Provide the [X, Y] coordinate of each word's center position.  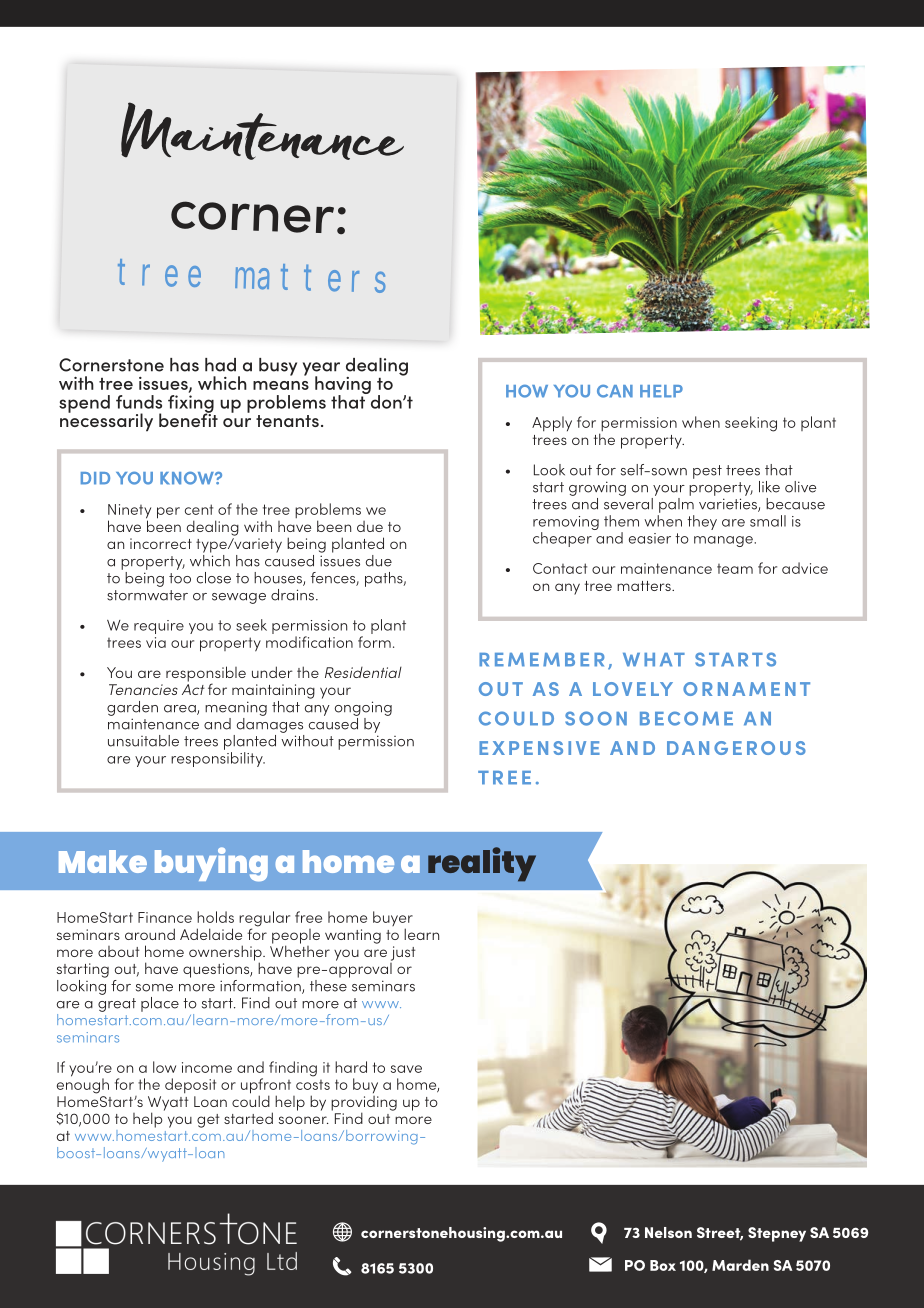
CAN [615, 391]
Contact [560, 568]
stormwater [147, 595]
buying [211, 864]
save [406, 1069]
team [735, 569]
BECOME [686, 718]
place [160, 1004]
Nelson [668, 1232]
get [208, 1121]
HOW [527, 391]
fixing [191, 403]
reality [482, 864]
